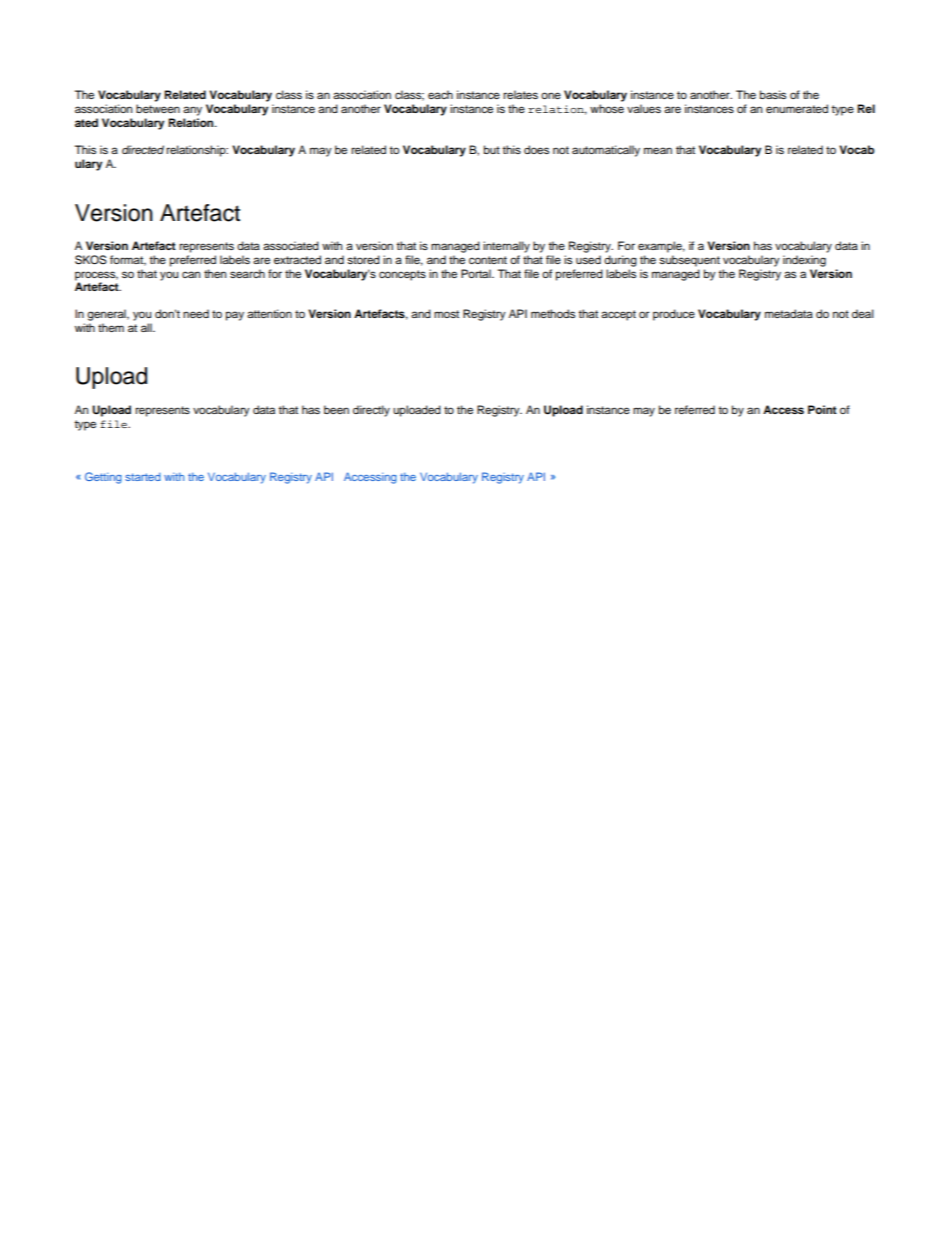  I want to click on each, so click(440, 94).
